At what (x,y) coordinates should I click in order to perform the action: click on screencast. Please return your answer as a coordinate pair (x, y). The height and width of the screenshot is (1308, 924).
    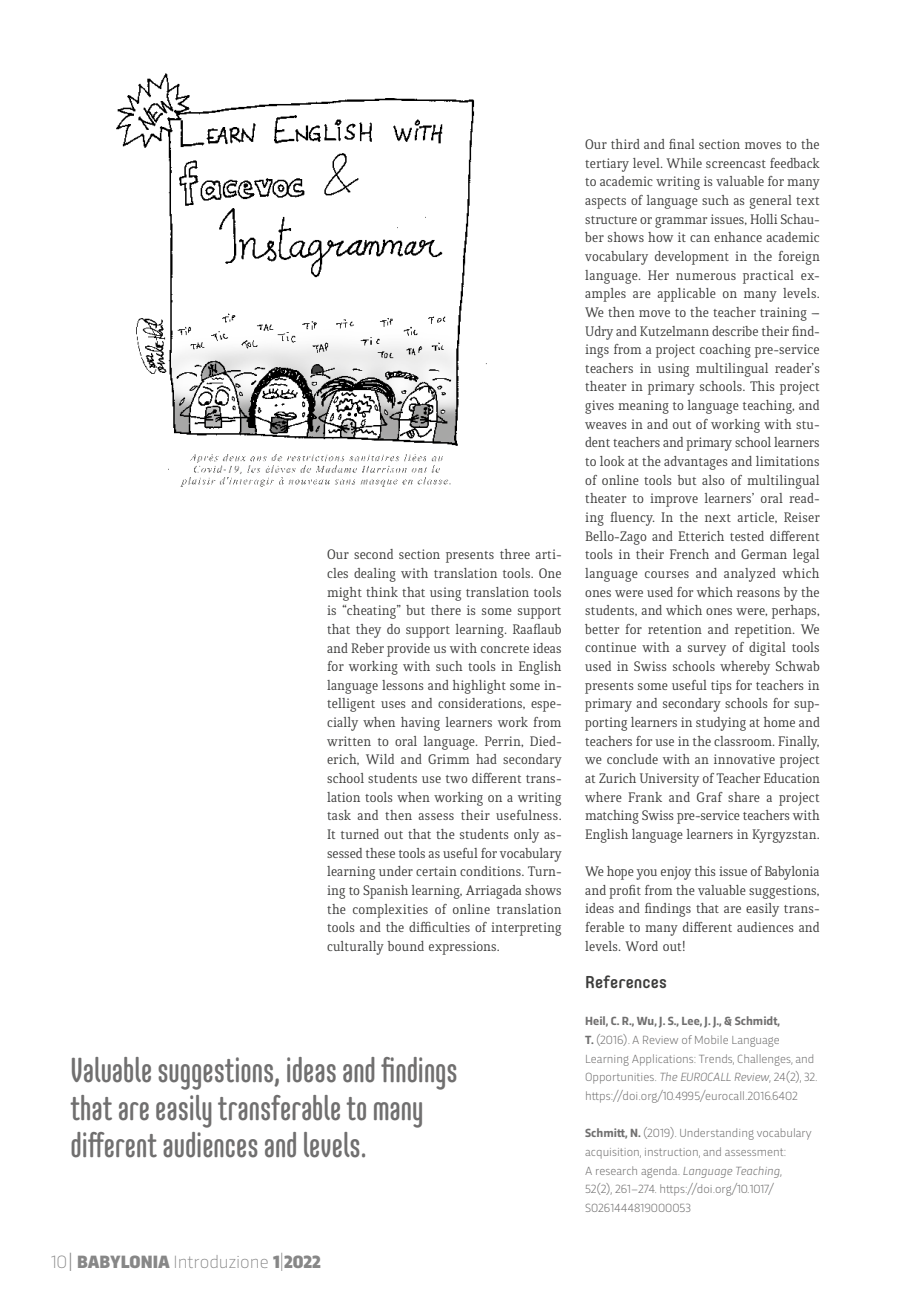
    Looking at the image, I should click on (736, 164).
